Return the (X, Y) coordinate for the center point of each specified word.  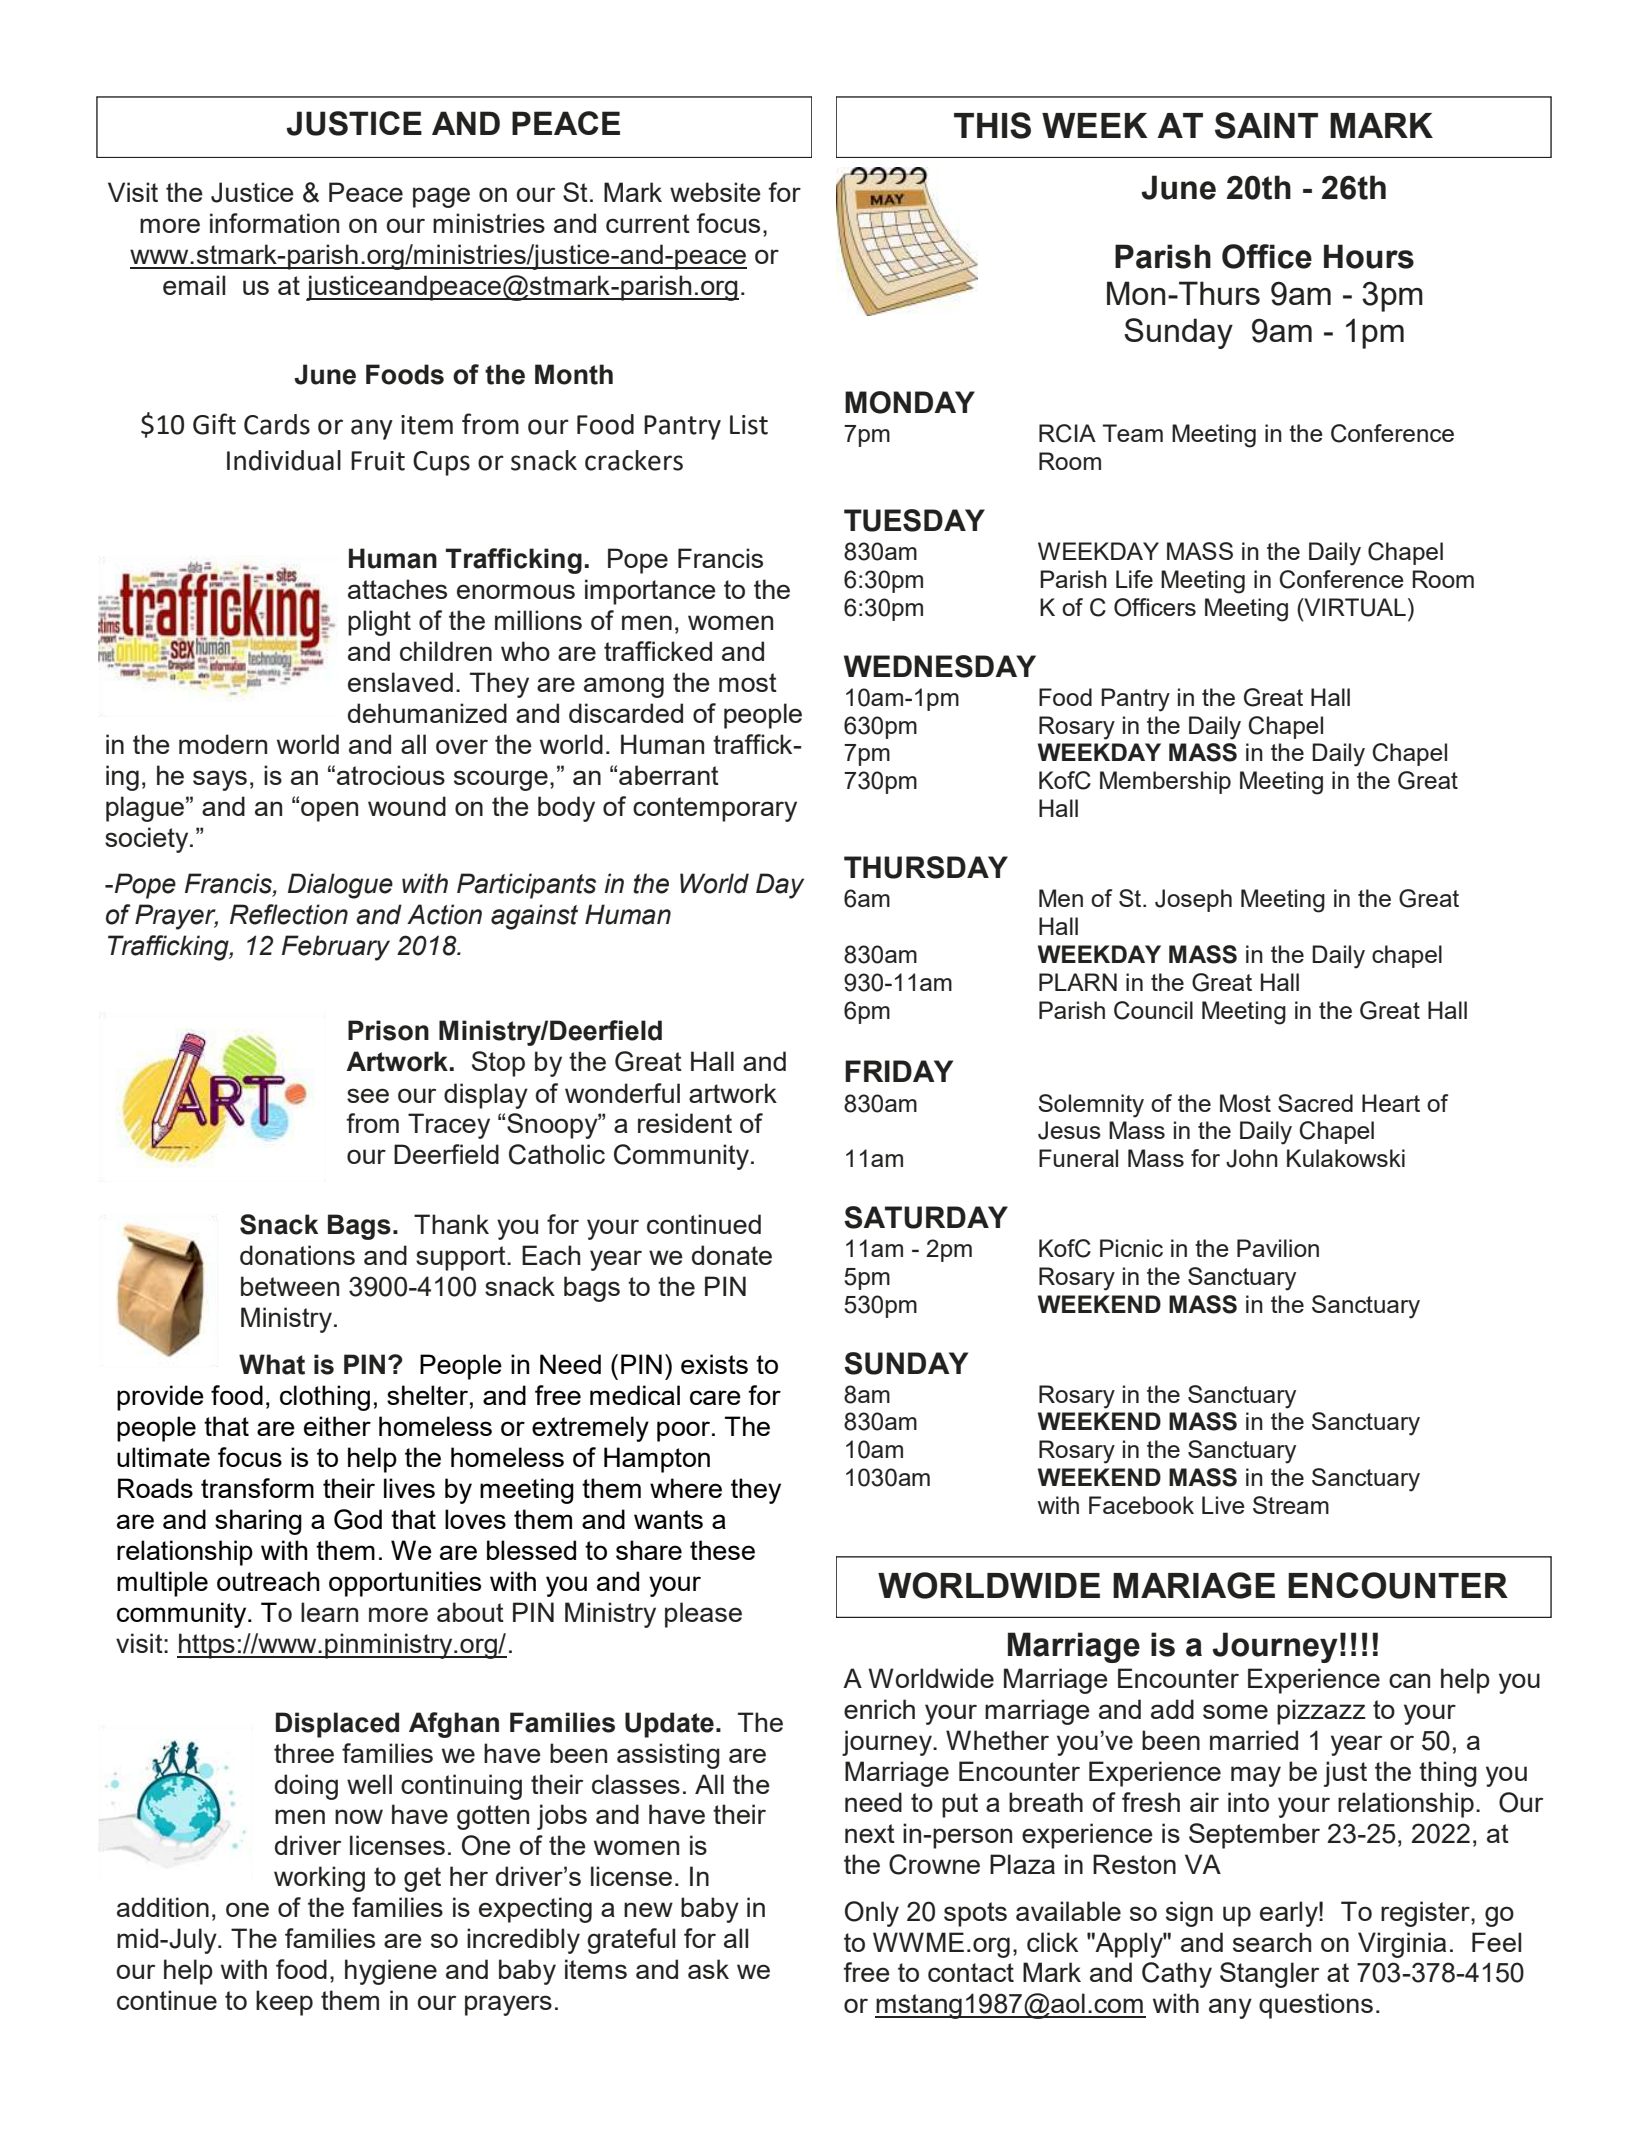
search (1272, 1942)
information (274, 223)
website (715, 192)
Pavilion (1278, 1248)
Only (872, 1914)
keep (284, 2003)
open (329, 811)
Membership (1165, 782)
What (272, 1364)
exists (714, 1364)
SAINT (1266, 125)
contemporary (715, 809)
